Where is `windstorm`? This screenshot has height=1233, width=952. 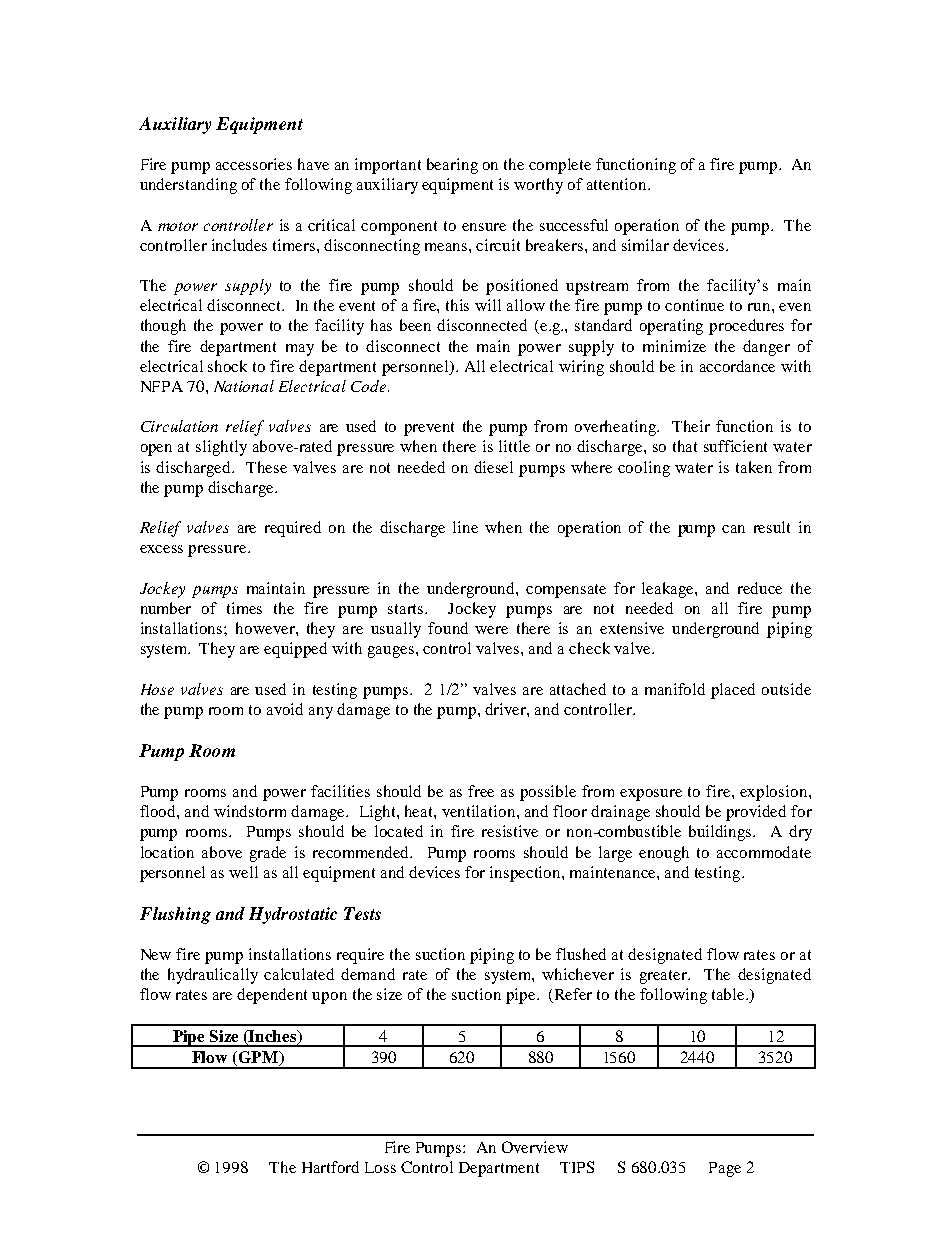
windstorm is located at coordinates (250, 811).
